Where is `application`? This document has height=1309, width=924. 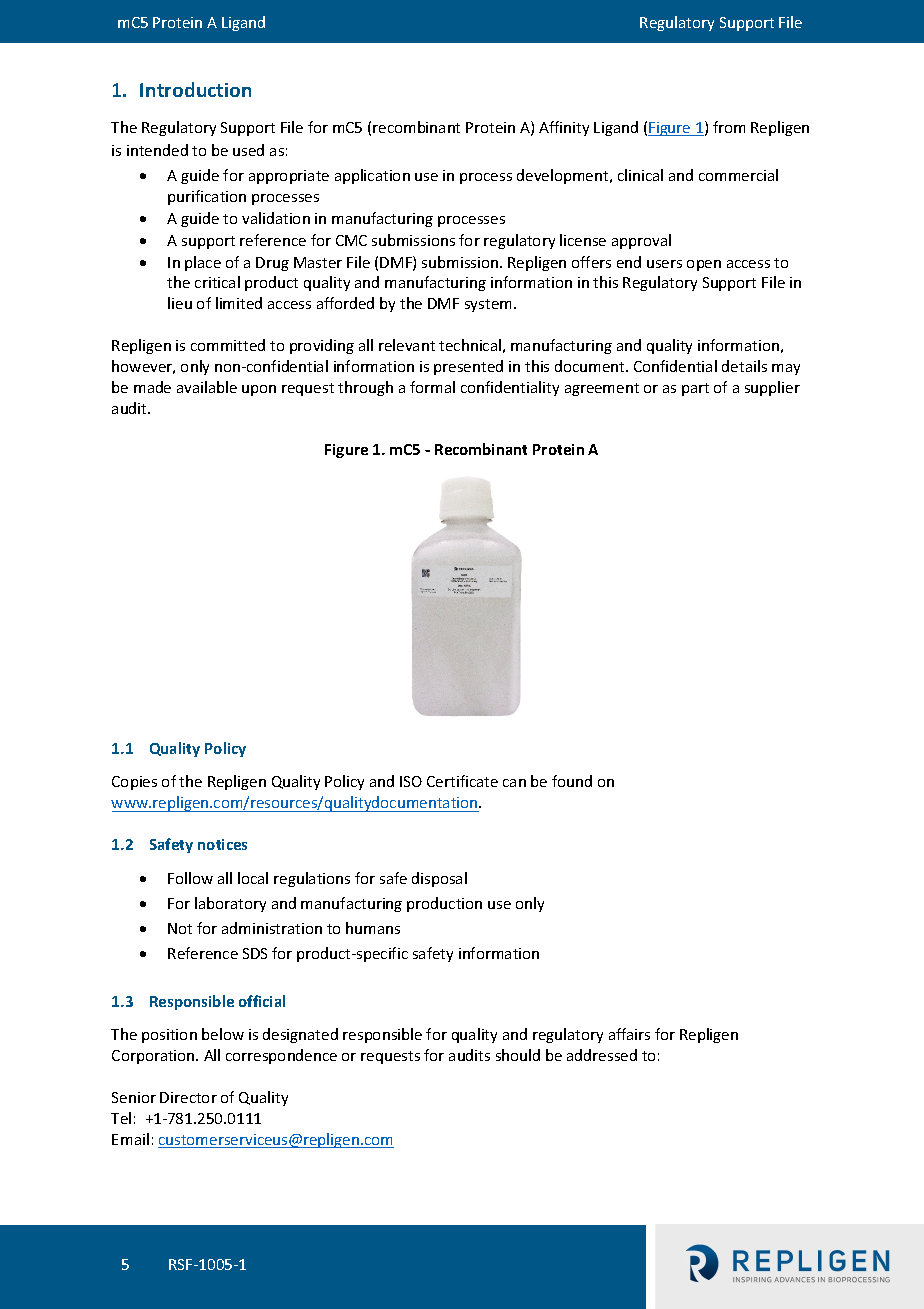 application is located at coordinates (372, 176).
